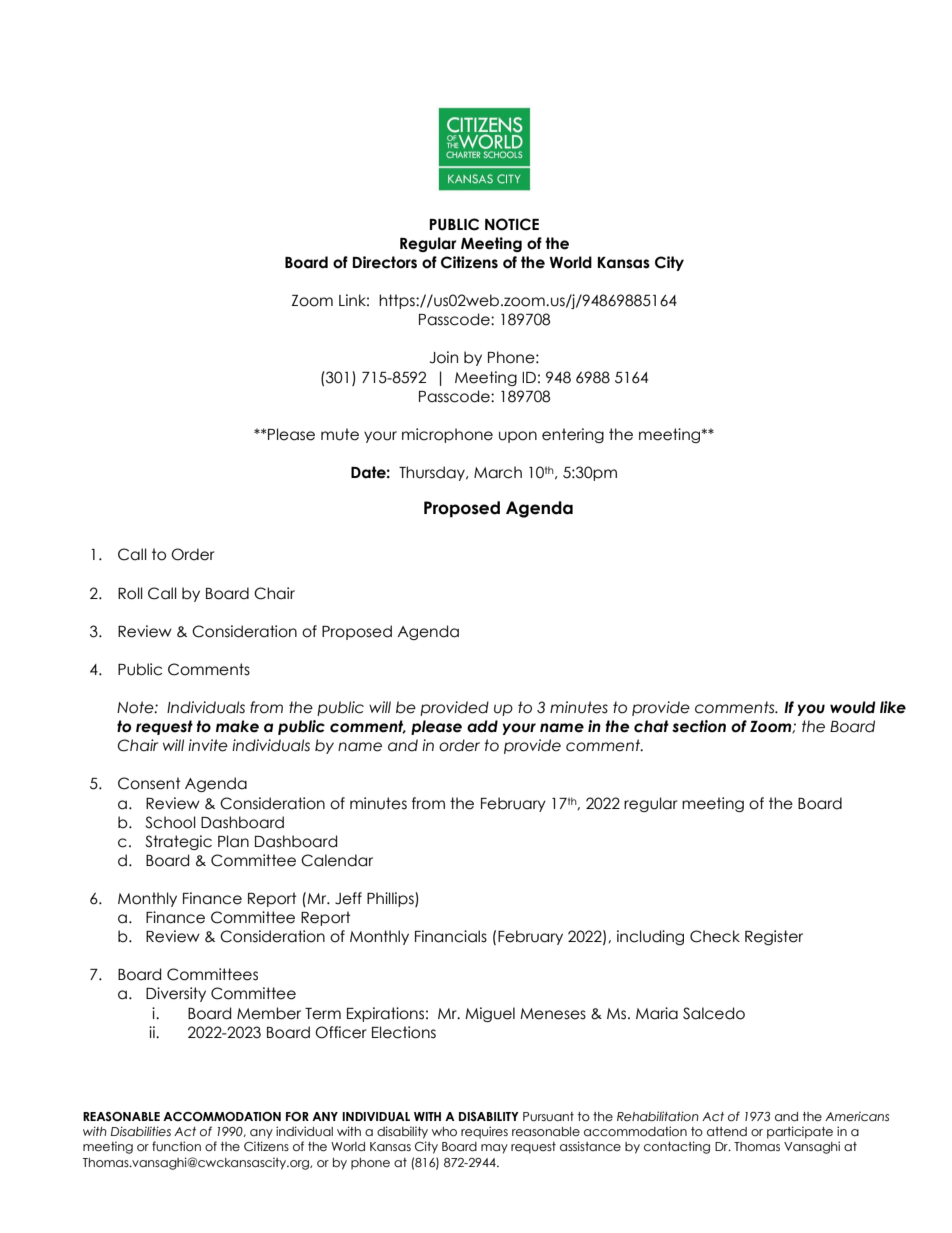 Image resolution: width=952 pixels, height=1233 pixels. Describe the element at coordinates (130, 593) in the screenshot. I see `Roll` at that location.
